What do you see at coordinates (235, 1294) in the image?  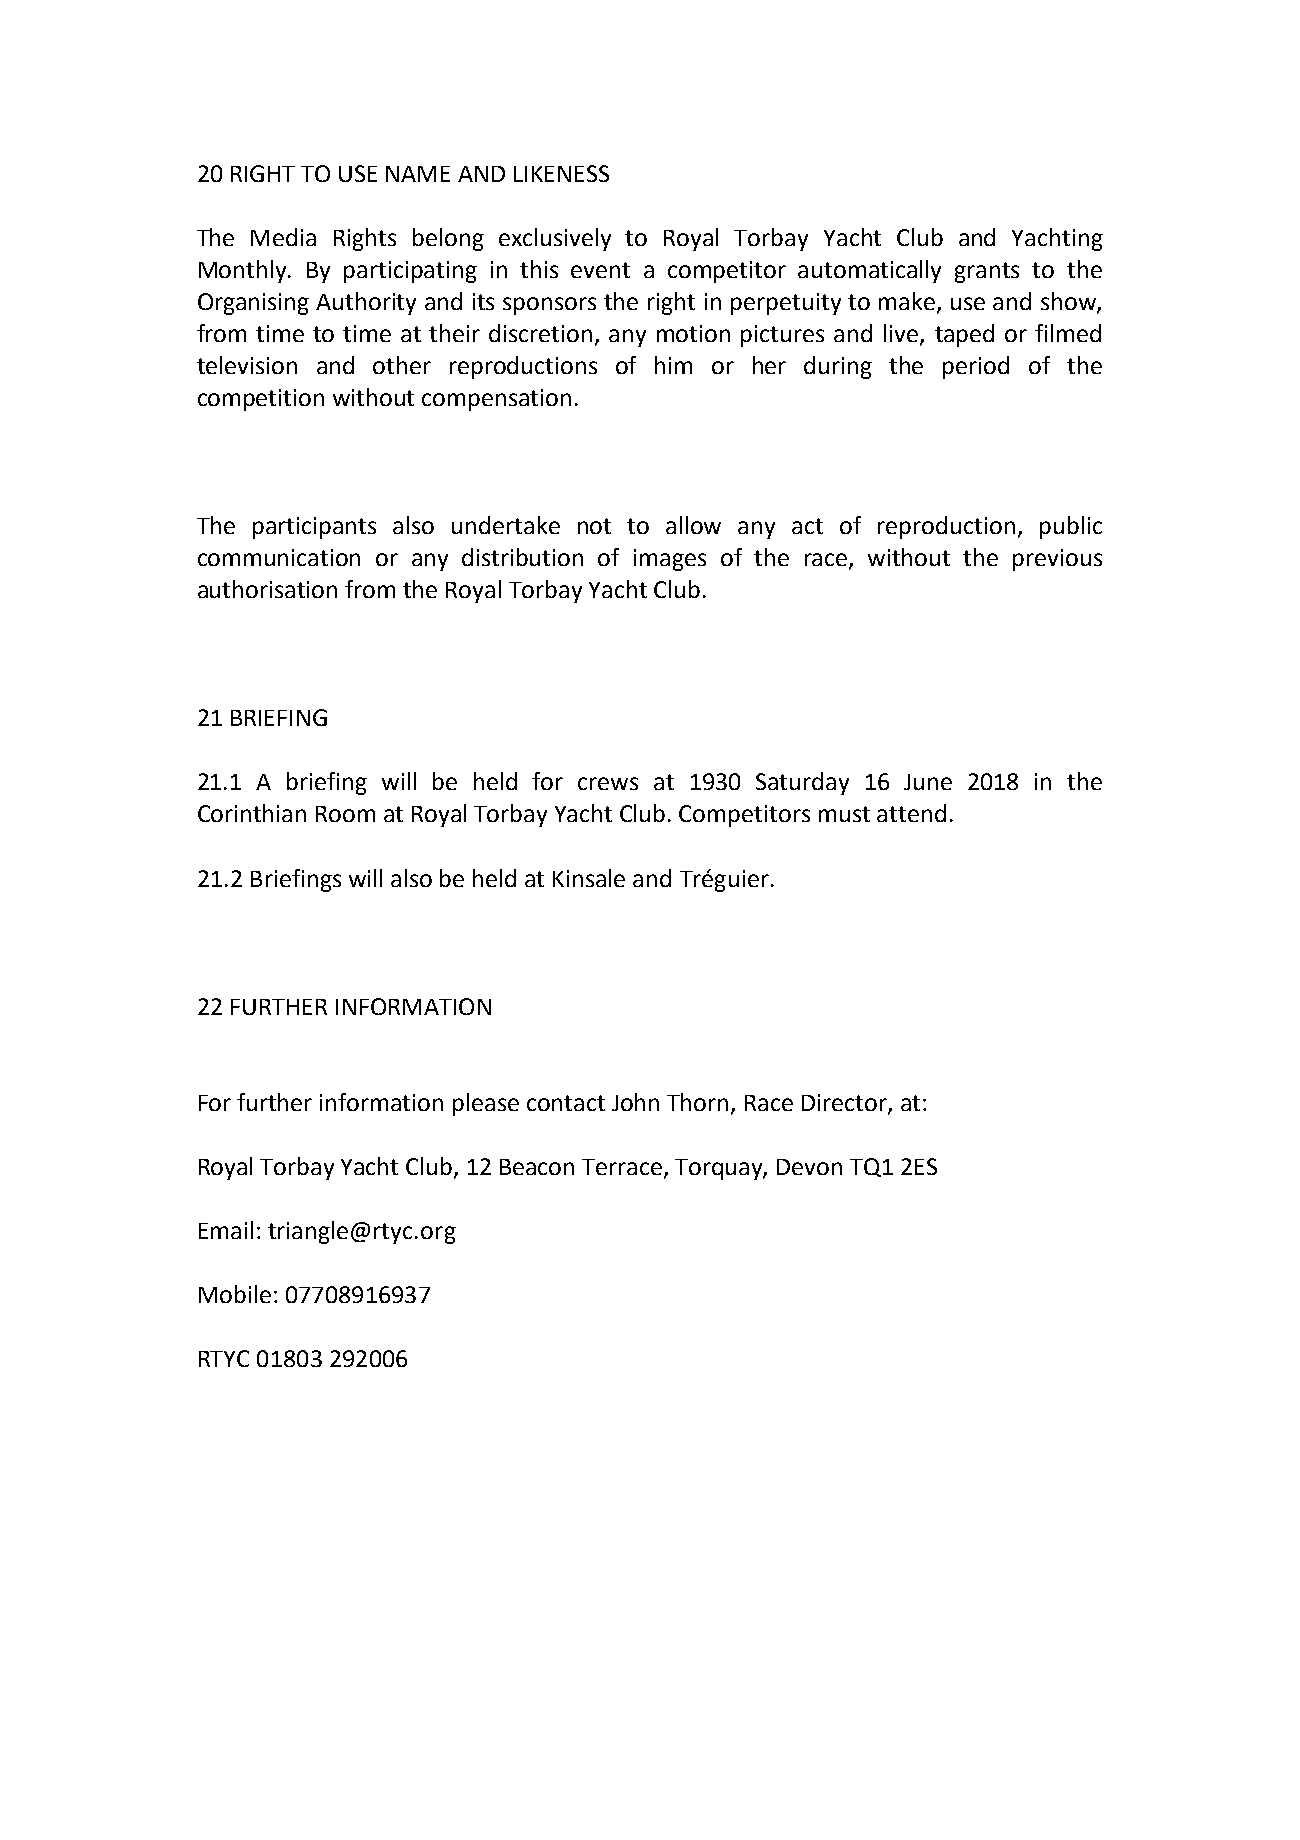 I see `Mobile` at bounding box center [235, 1294].
